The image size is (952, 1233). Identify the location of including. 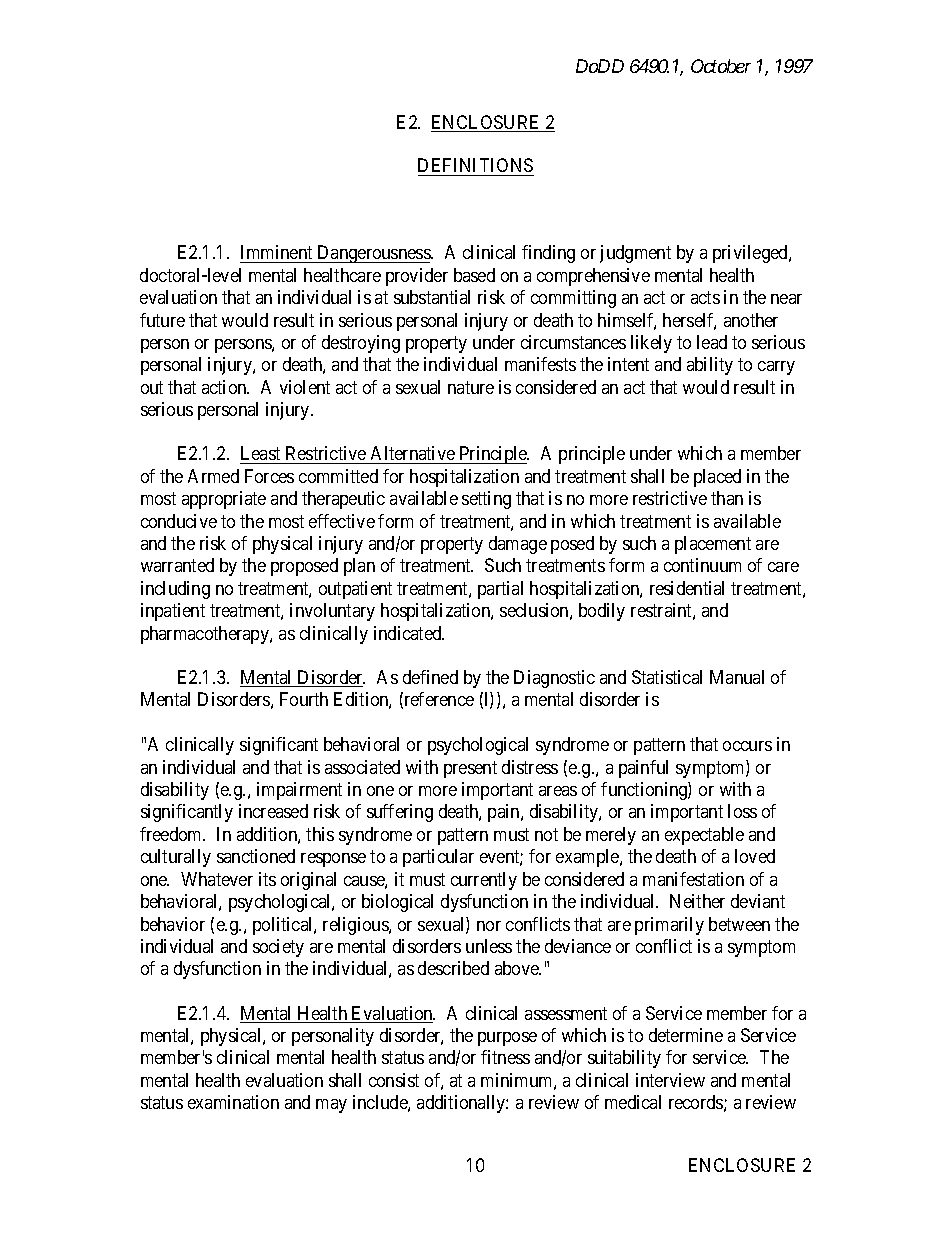
(175, 590).
